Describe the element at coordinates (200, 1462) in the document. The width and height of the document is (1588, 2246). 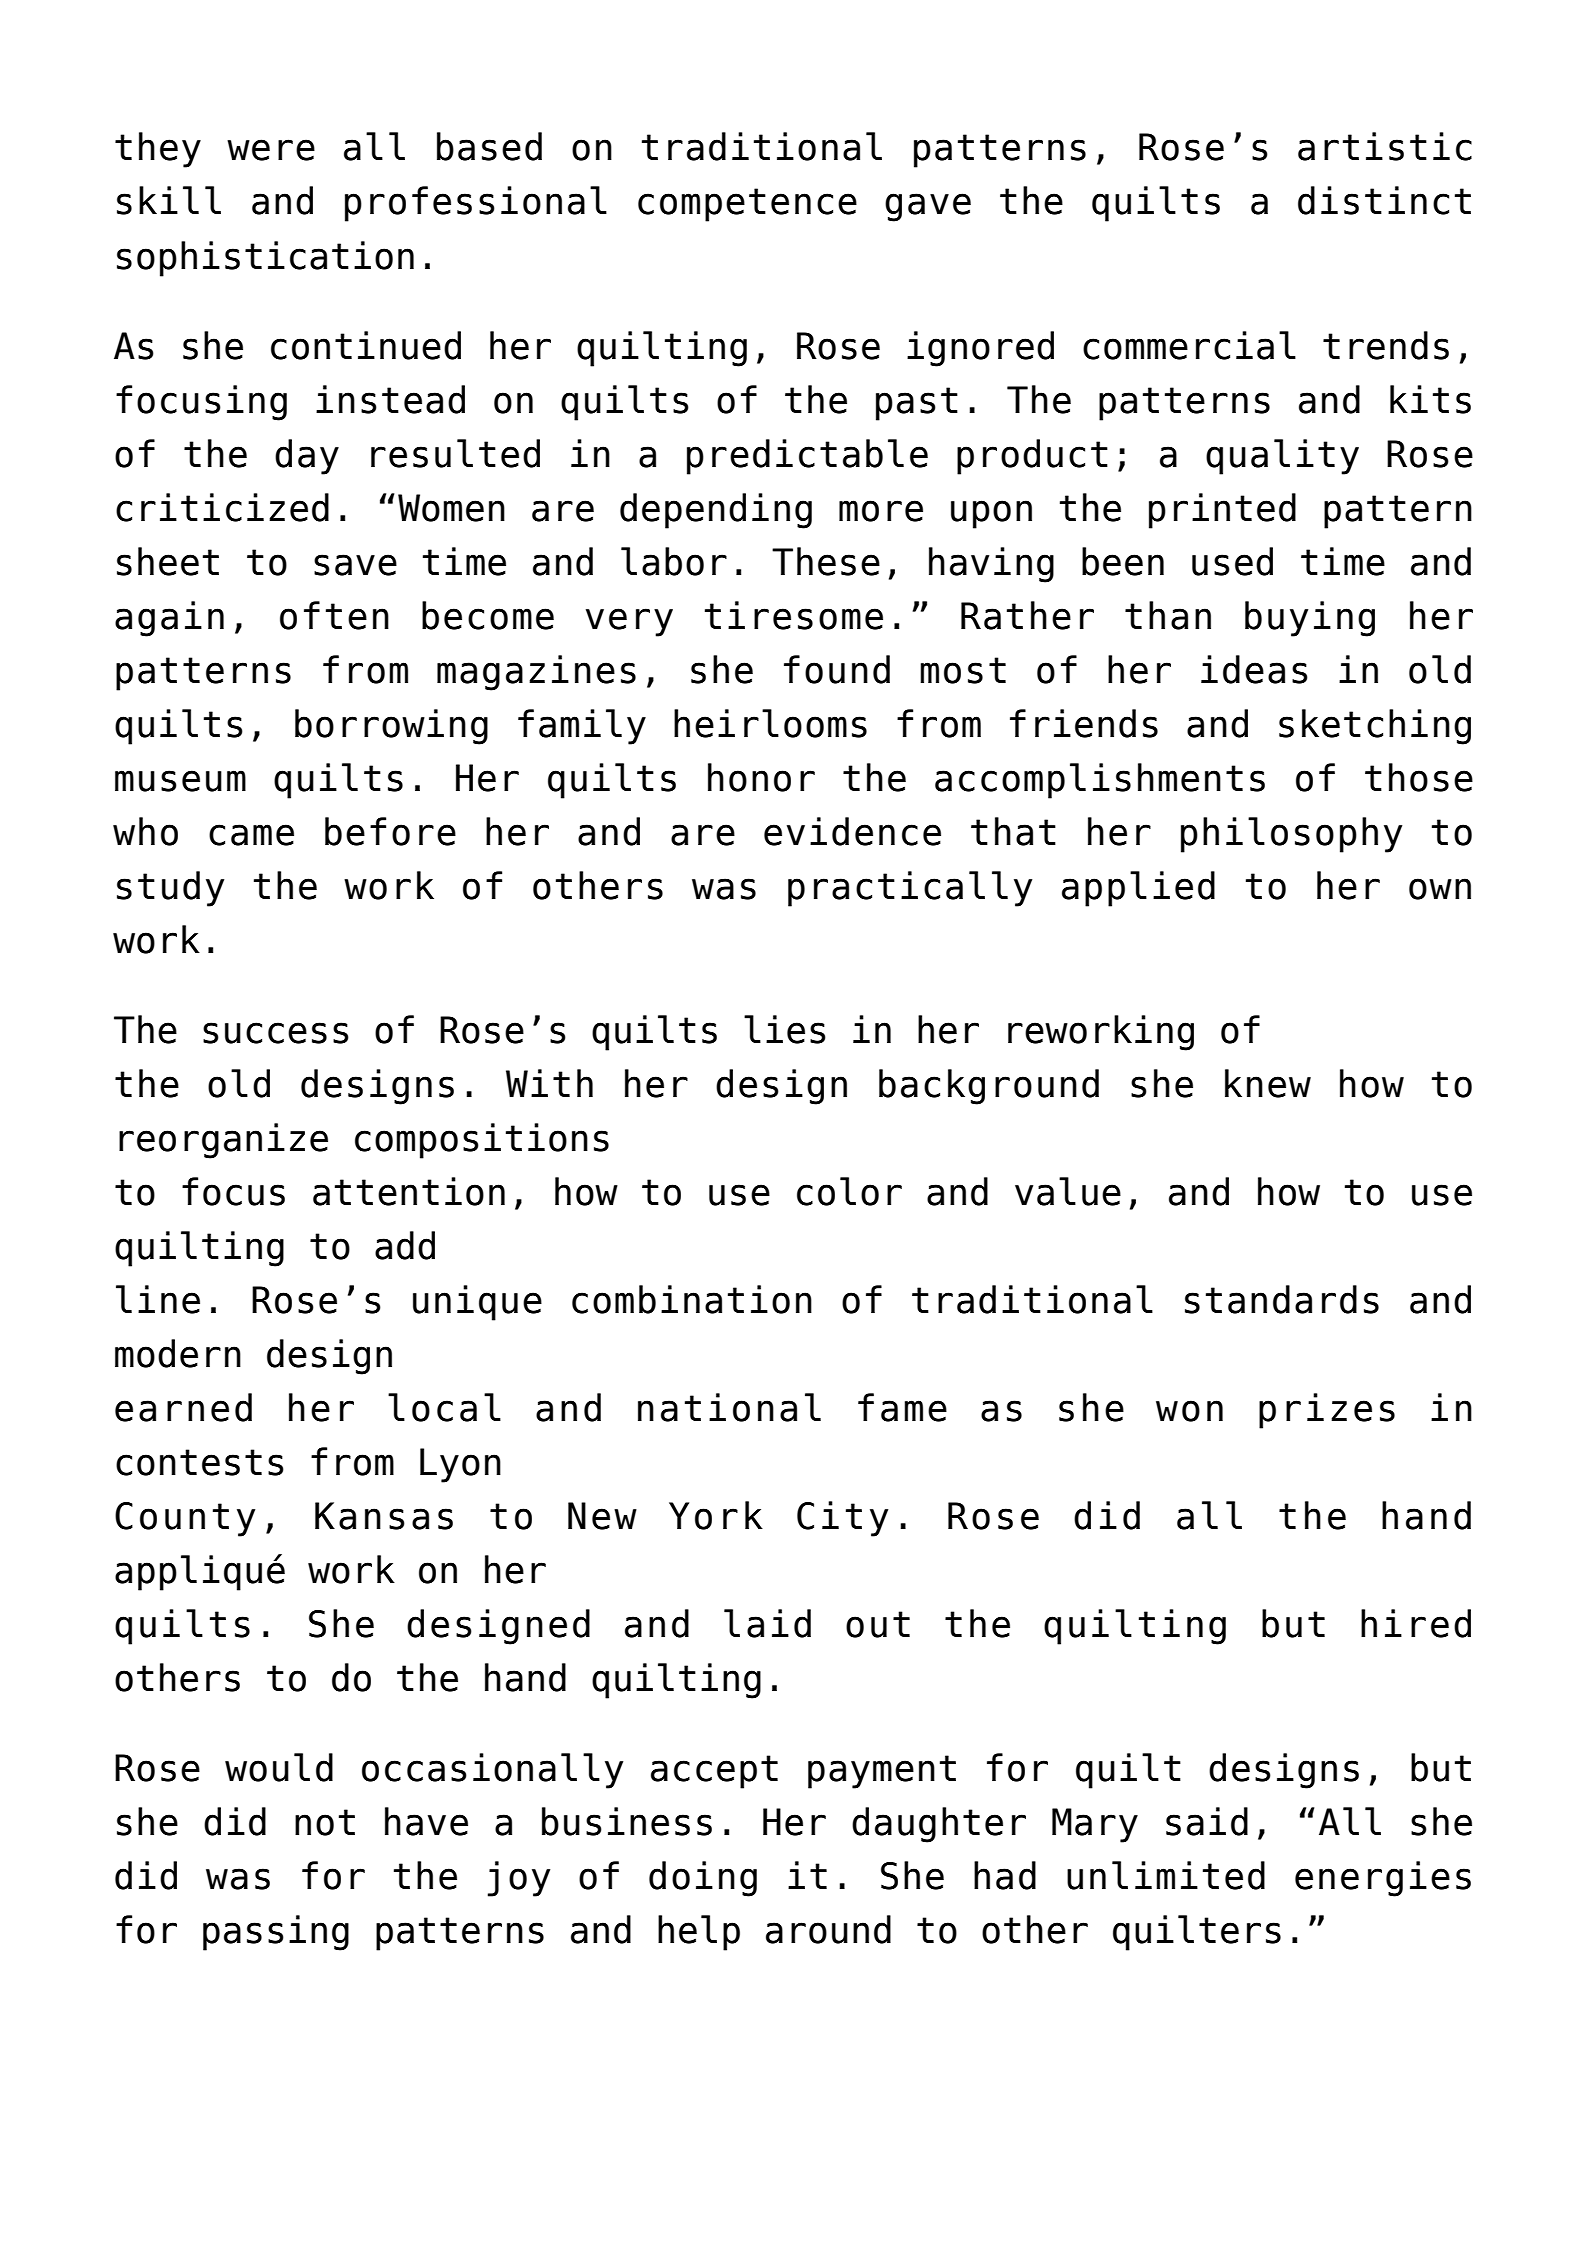
I see `contests` at that location.
